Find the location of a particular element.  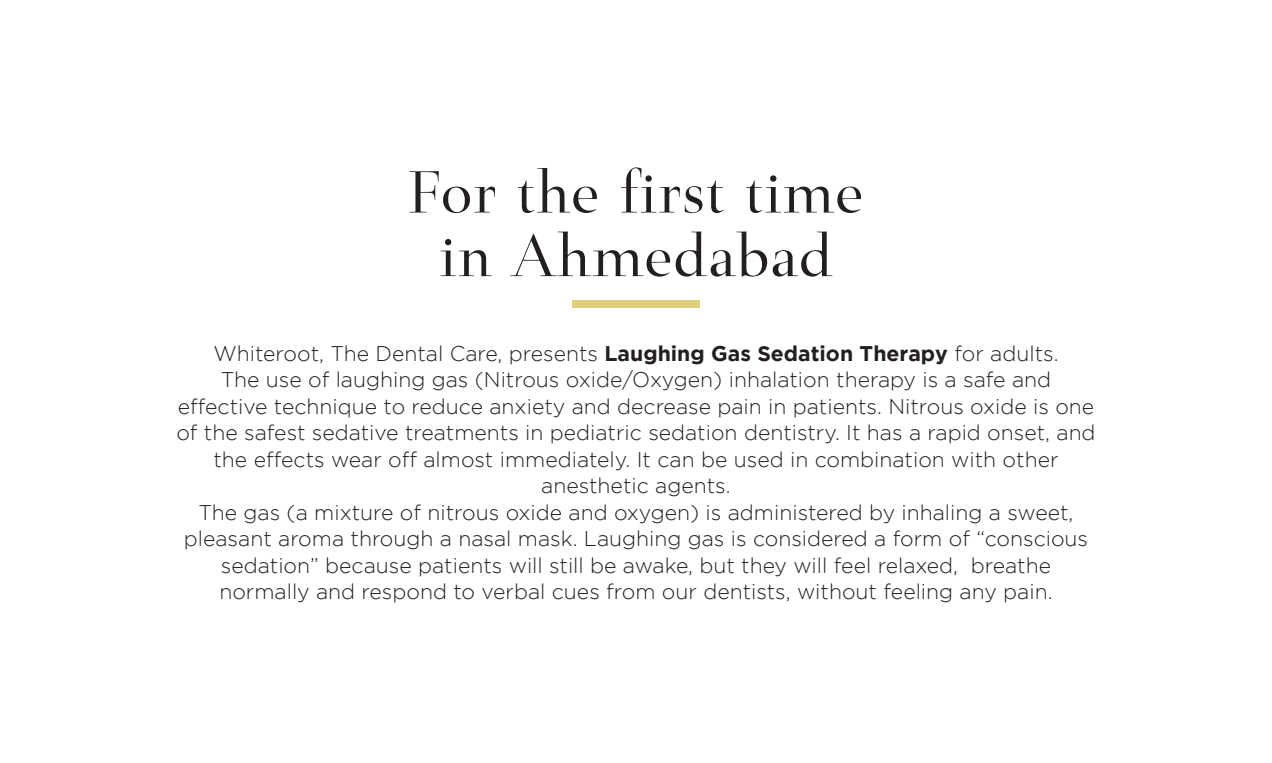

from is located at coordinates (630, 591).
